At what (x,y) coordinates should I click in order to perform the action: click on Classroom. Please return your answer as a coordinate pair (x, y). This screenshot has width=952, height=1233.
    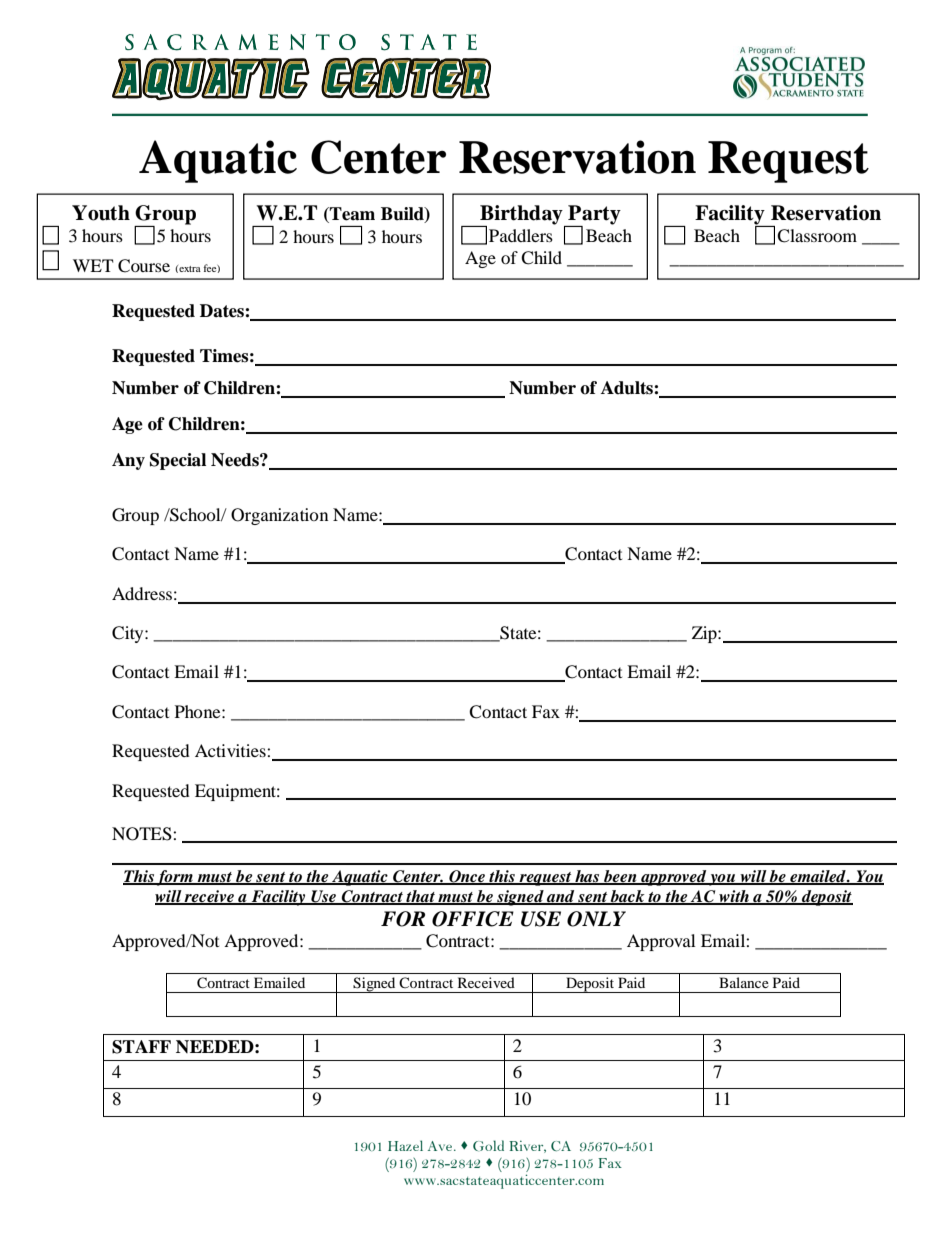
    Looking at the image, I should click on (817, 236).
